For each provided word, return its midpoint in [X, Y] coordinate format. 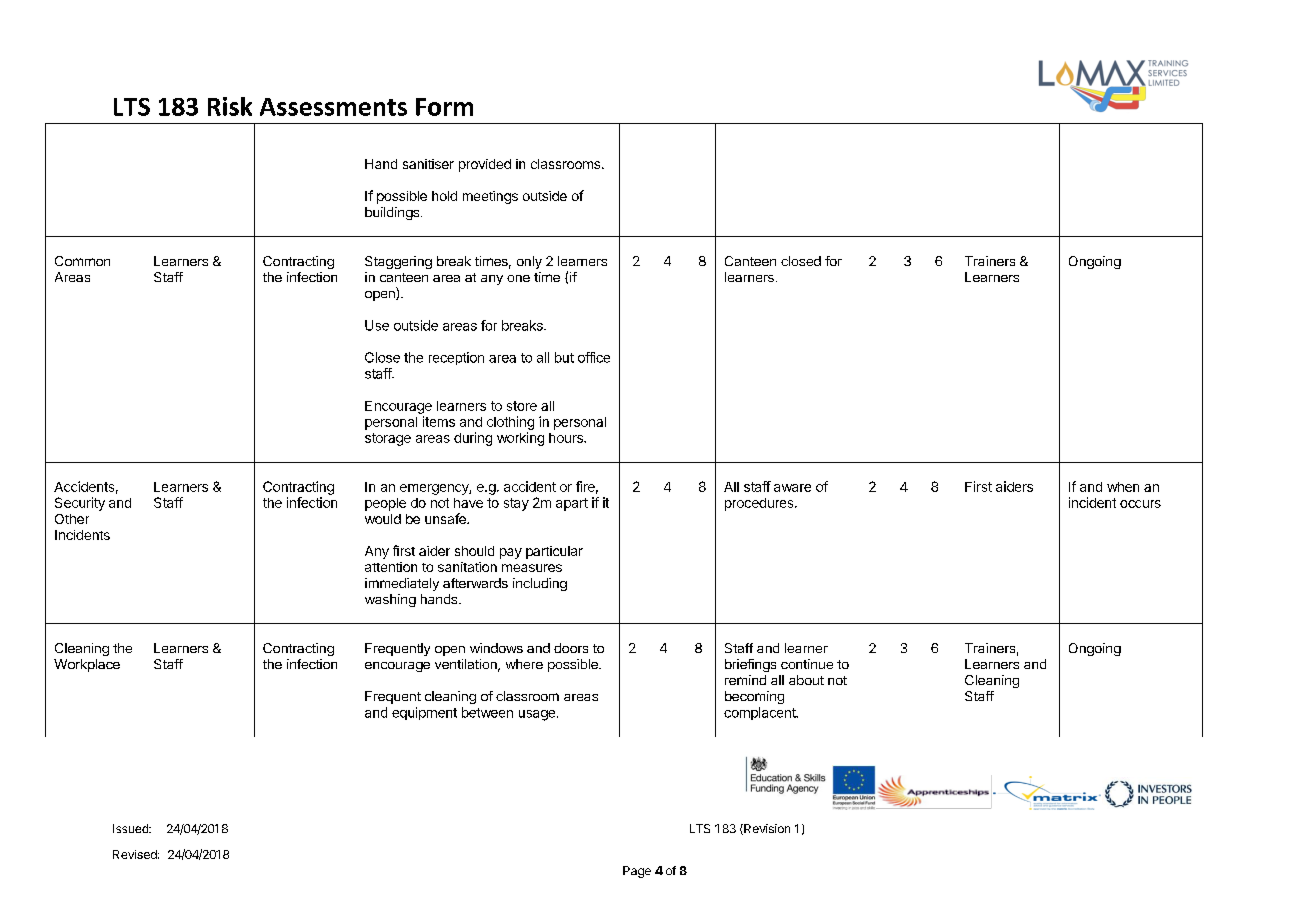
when [1123, 487]
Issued [131, 828]
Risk [230, 106]
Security [80, 504]
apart [572, 504]
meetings [490, 197]
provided [485, 165]
